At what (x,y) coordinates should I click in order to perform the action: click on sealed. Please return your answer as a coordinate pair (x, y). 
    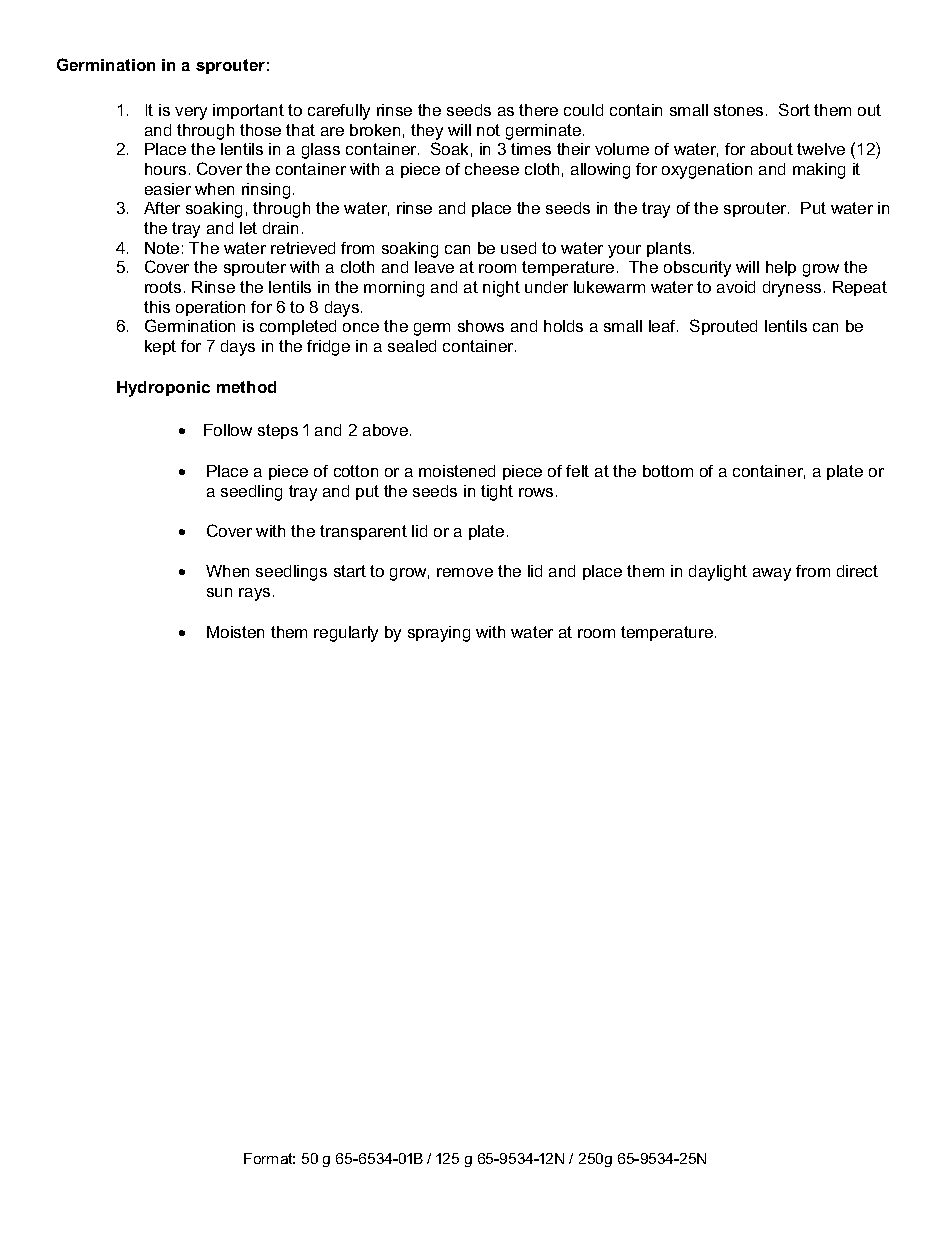
    Looking at the image, I should click on (412, 346).
